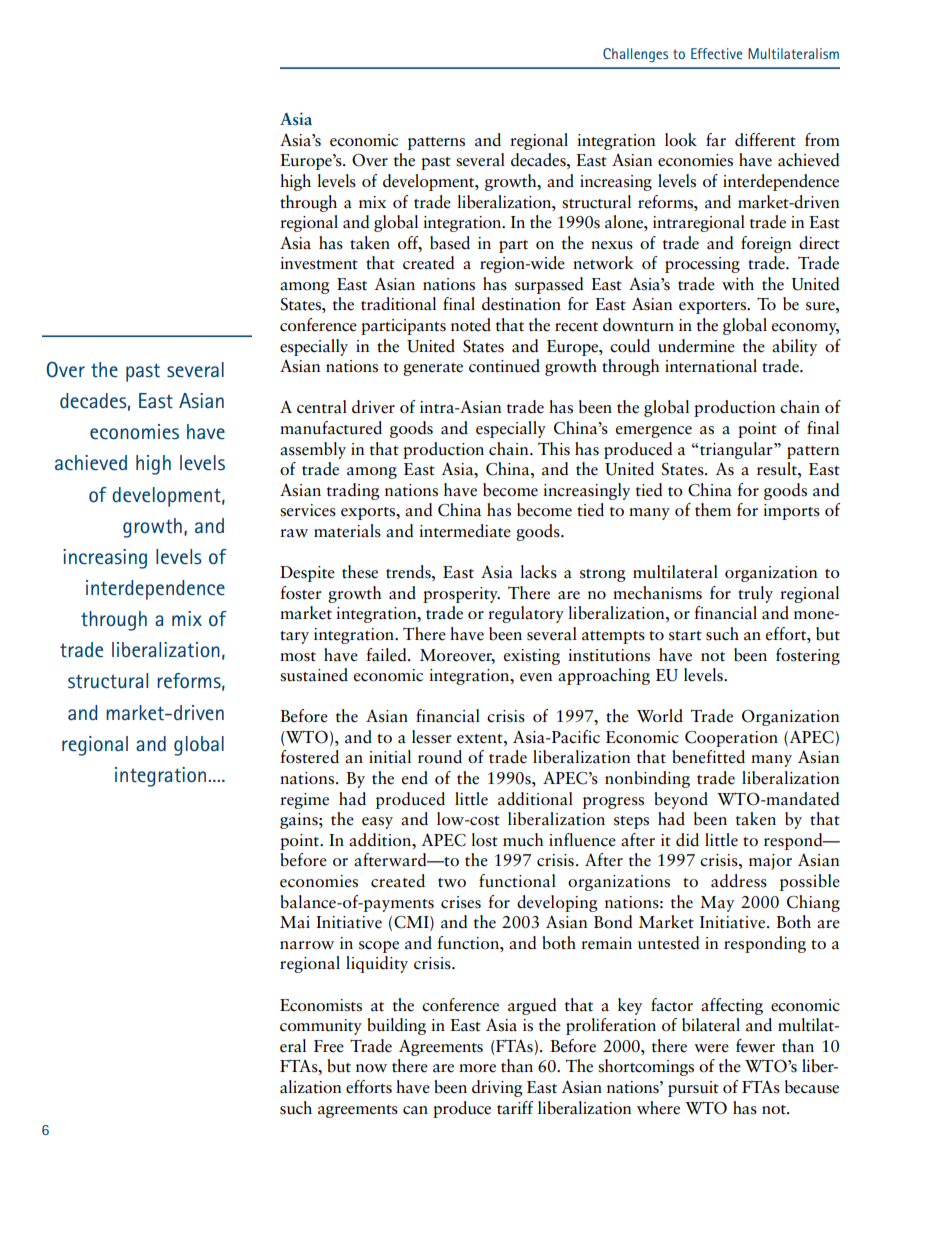  Describe the element at coordinates (319, 263) in the screenshot. I see `investment` at that location.
